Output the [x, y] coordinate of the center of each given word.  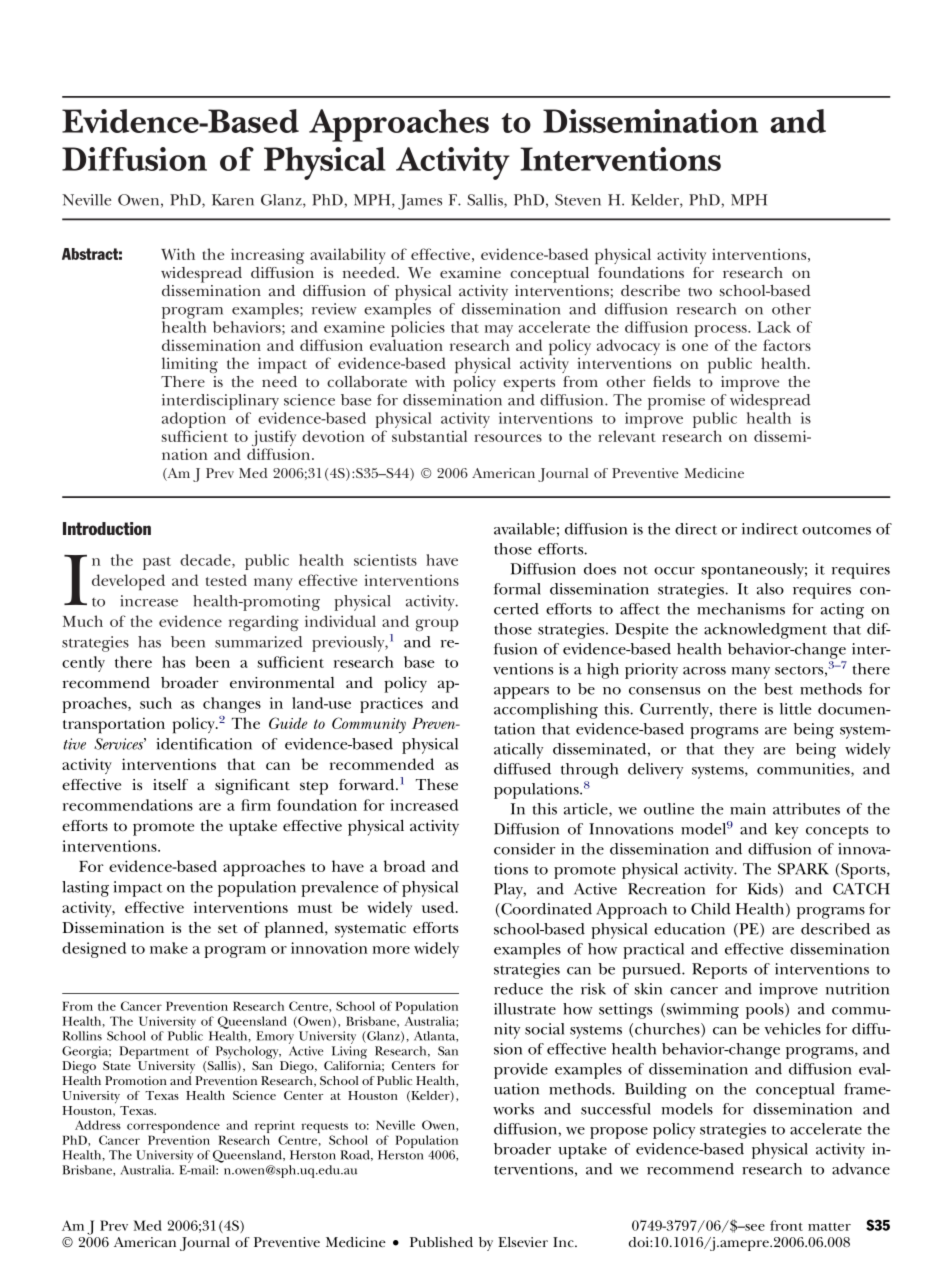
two [700, 291]
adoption [194, 421]
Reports [719, 971]
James [420, 202]
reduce [518, 989]
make [169, 948]
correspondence [174, 1128]
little [796, 709]
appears [521, 693]
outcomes [836, 530]
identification [204, 744]
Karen [233, 200]
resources [508, 438]
